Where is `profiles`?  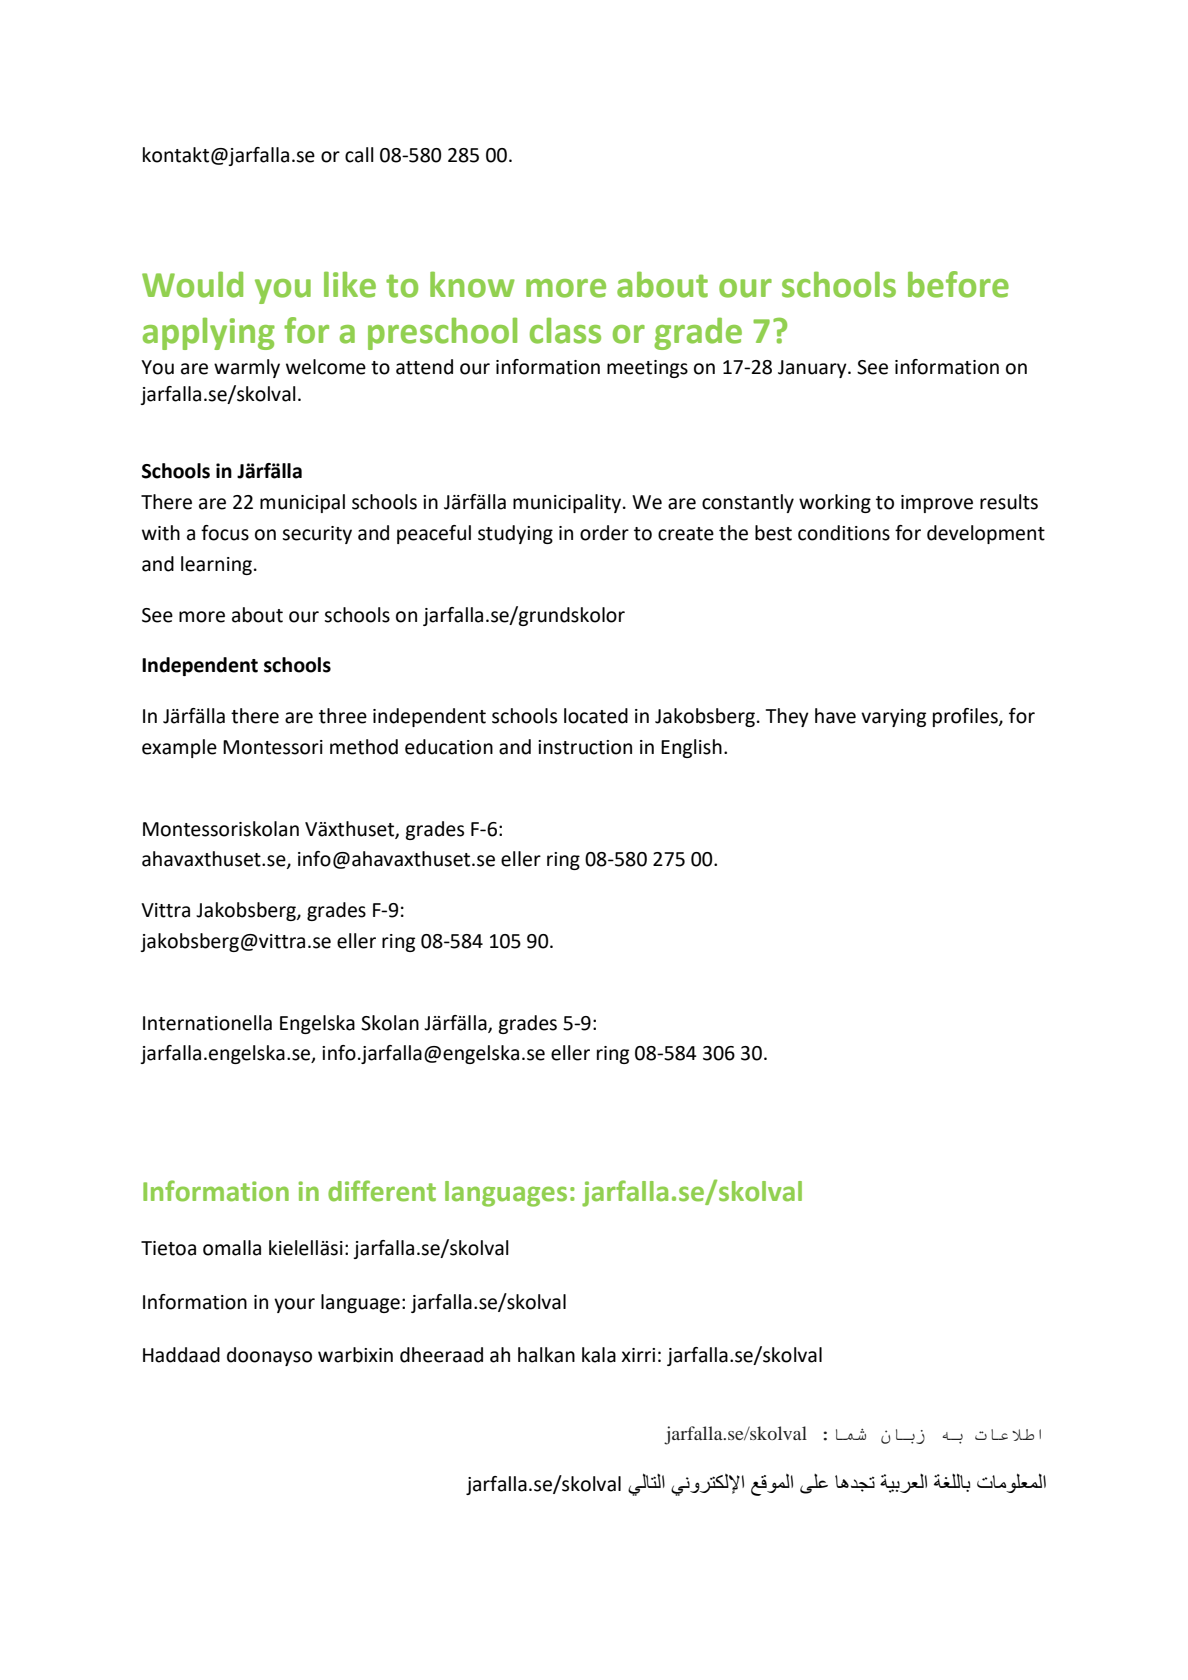
profiles is located at coordinates (966, 717).
